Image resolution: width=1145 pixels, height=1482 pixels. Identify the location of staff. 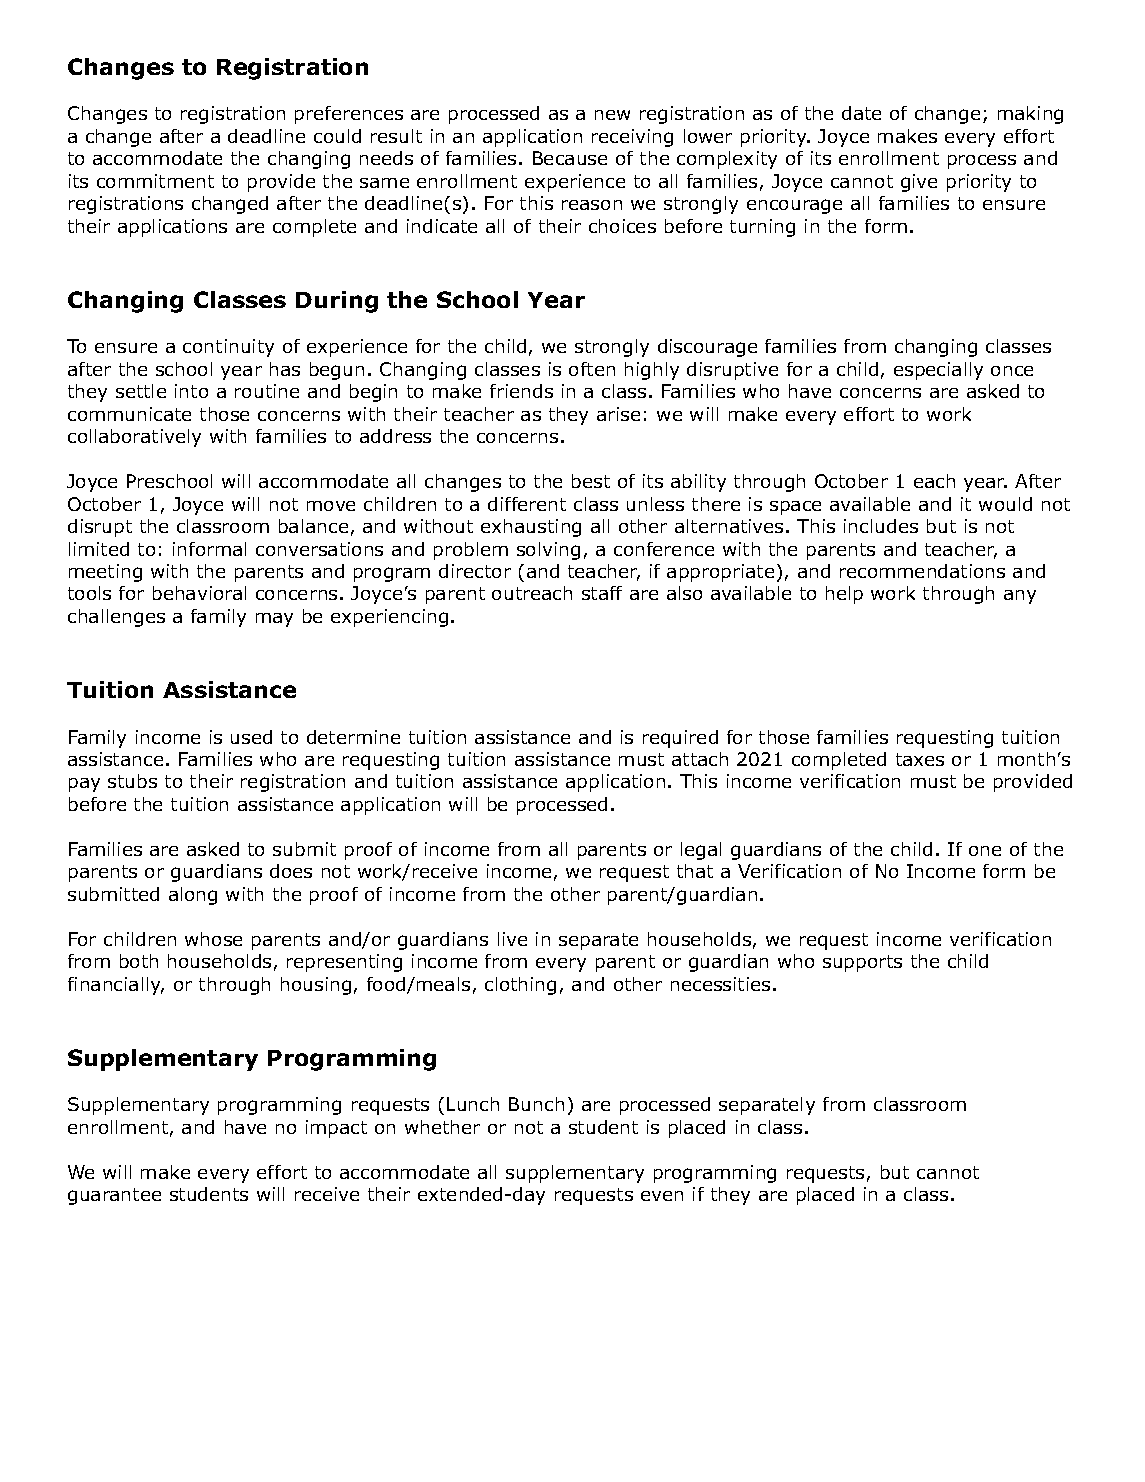
(602, 593).
